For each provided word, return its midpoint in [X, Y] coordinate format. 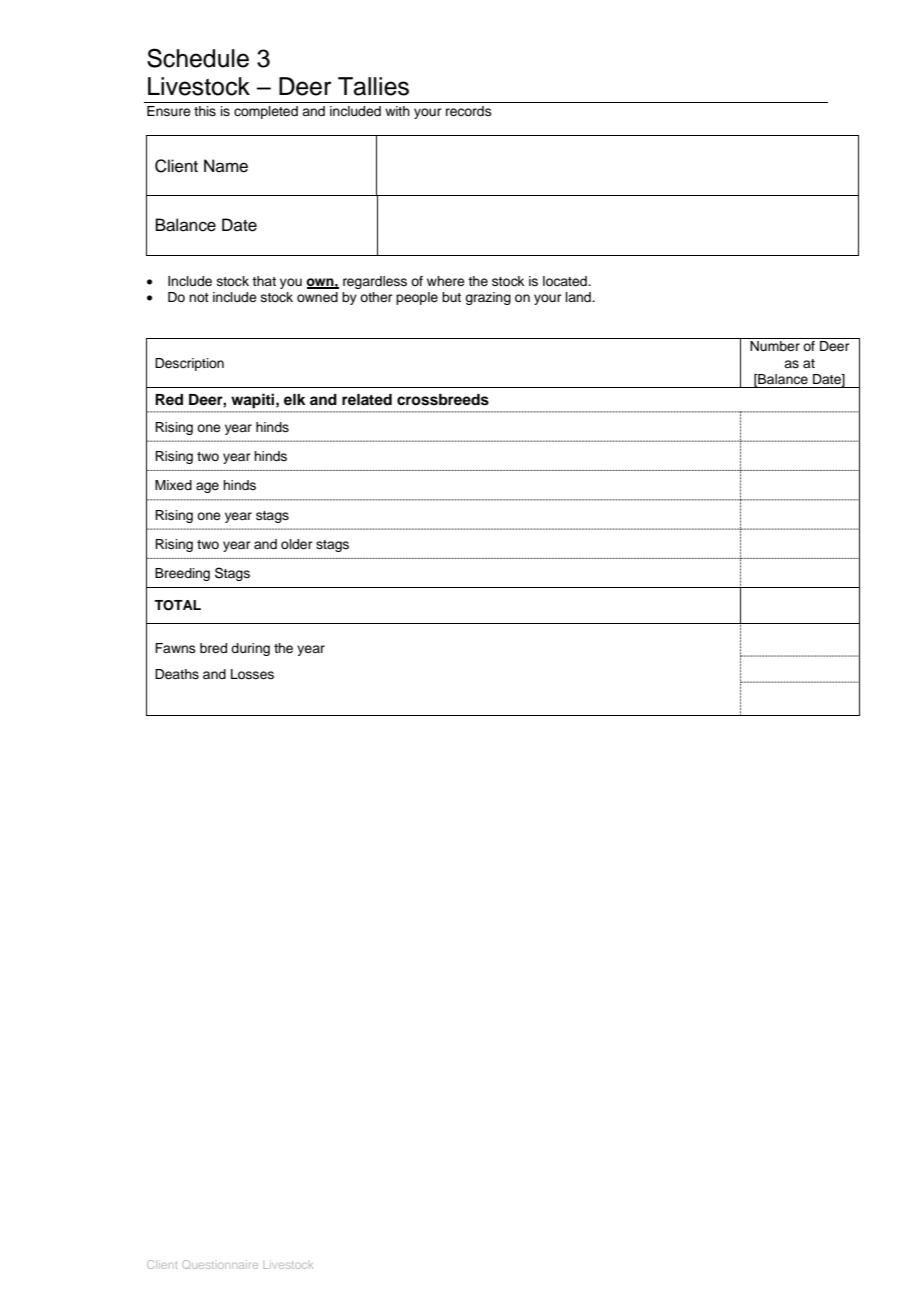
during [250, 649]
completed [266, 112]
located [566, 281]
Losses [252, 674]
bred [213, 648]
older [297, 544]
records [469, 111]
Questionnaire [220, 1264]
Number [775, 346]
